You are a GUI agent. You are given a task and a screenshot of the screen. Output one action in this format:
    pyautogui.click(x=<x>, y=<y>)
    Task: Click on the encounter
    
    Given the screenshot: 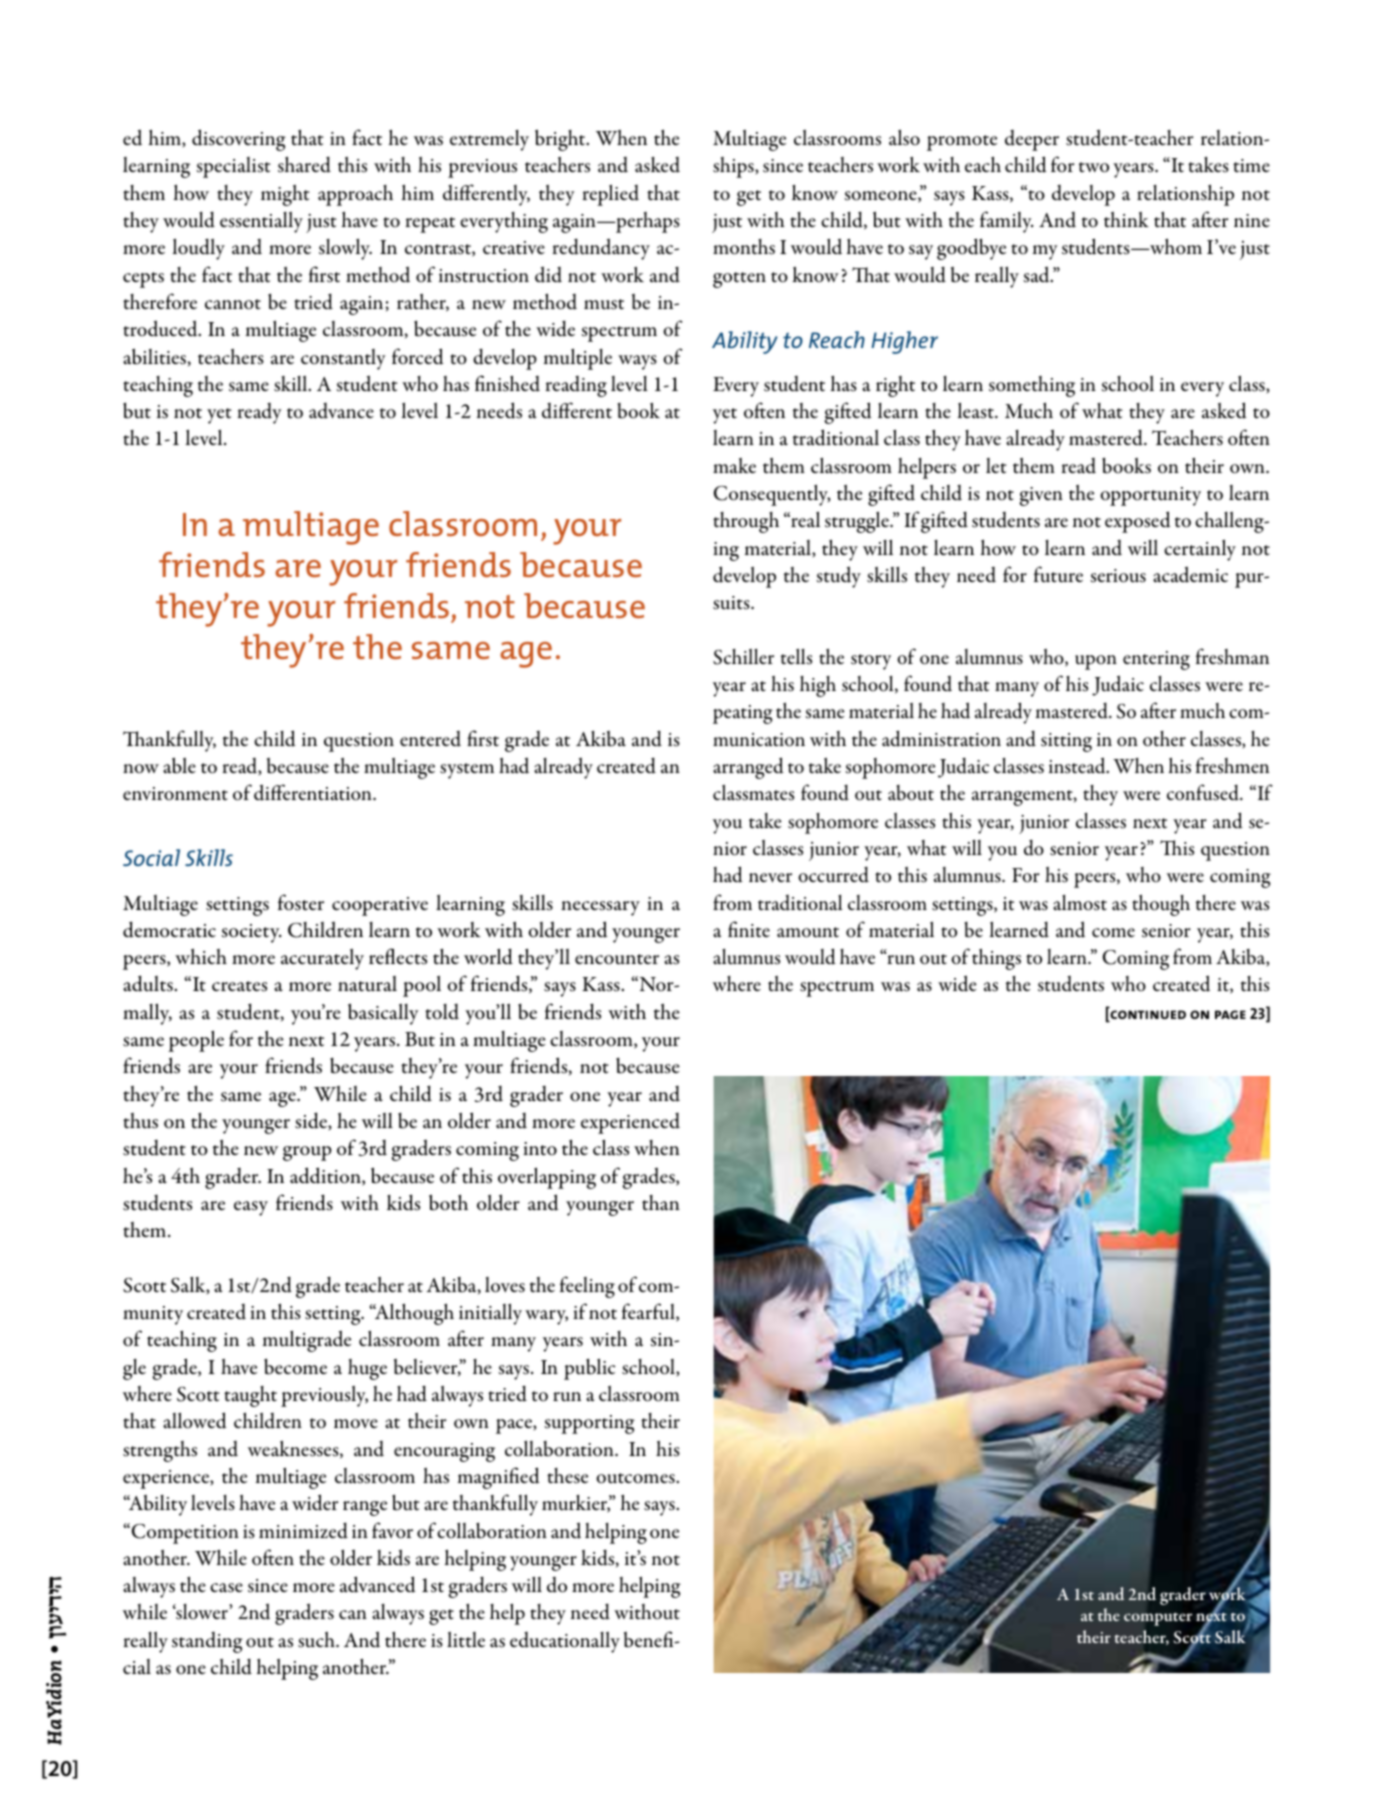 What is the action you would take?
    pyautogui.click(x=617, y=959)
